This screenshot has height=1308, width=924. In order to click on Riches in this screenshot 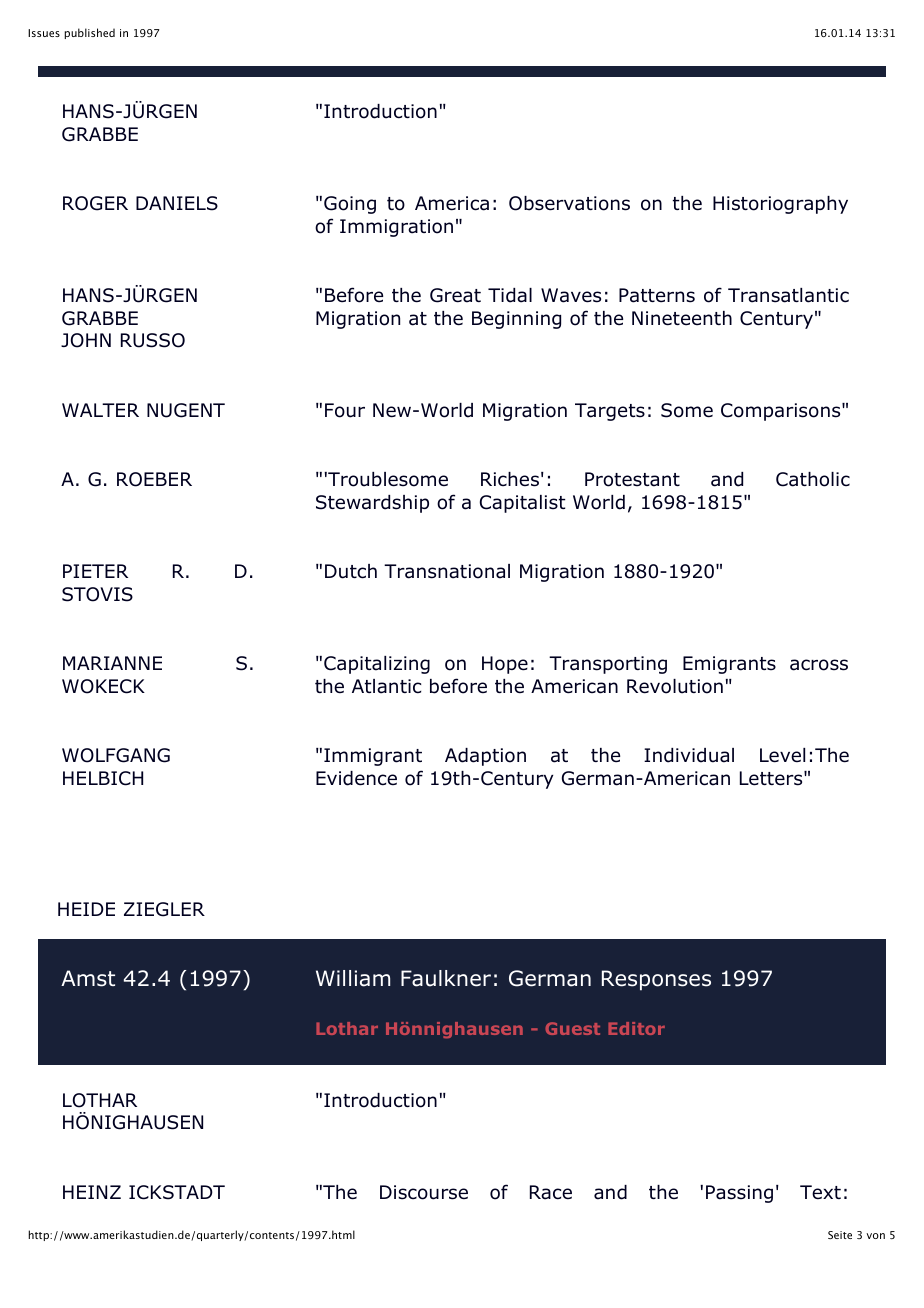, I will do `click(510, 479)`.
